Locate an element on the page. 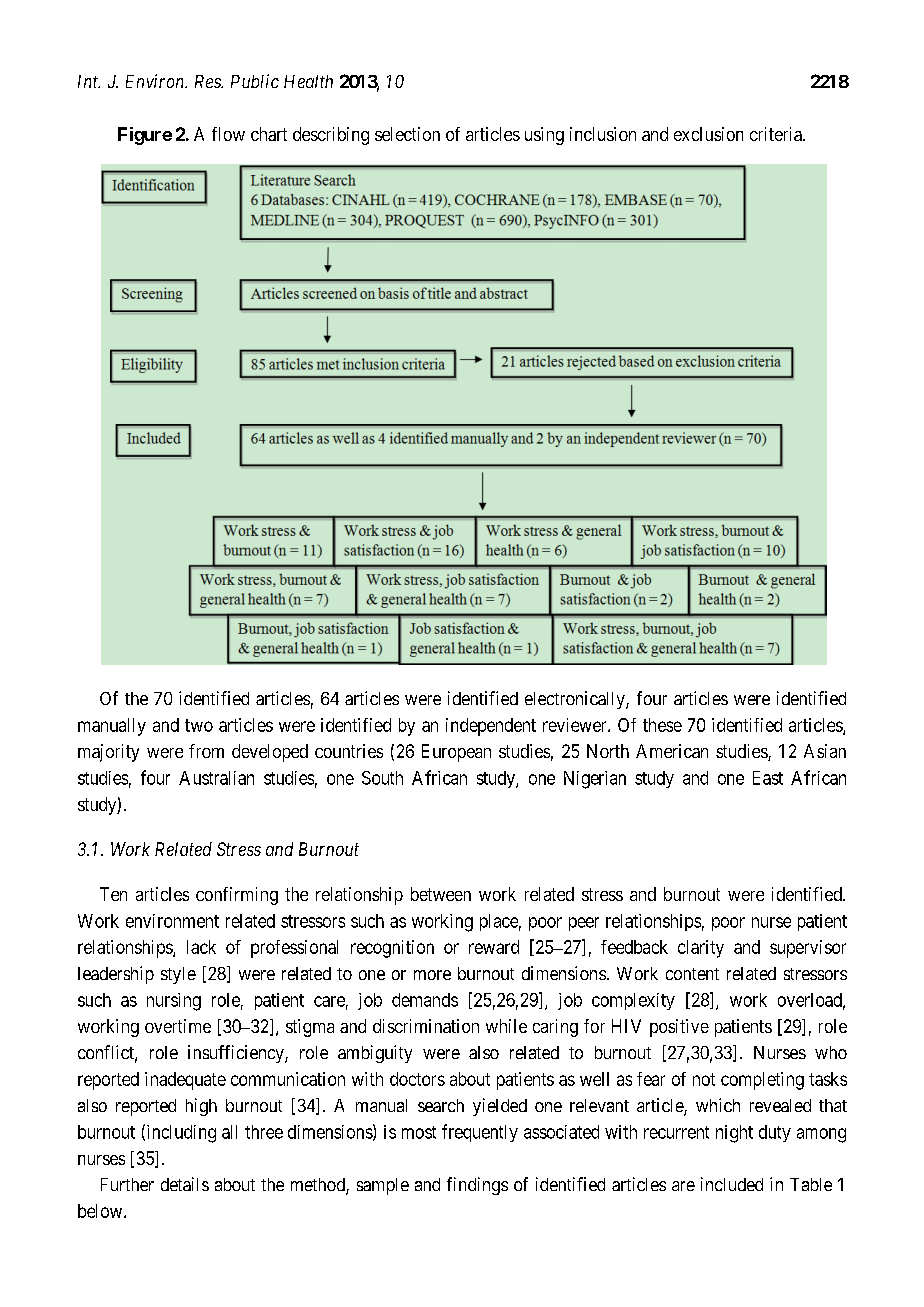 The image size is (924, 1307). flow is located at coordinates (228, 134).
